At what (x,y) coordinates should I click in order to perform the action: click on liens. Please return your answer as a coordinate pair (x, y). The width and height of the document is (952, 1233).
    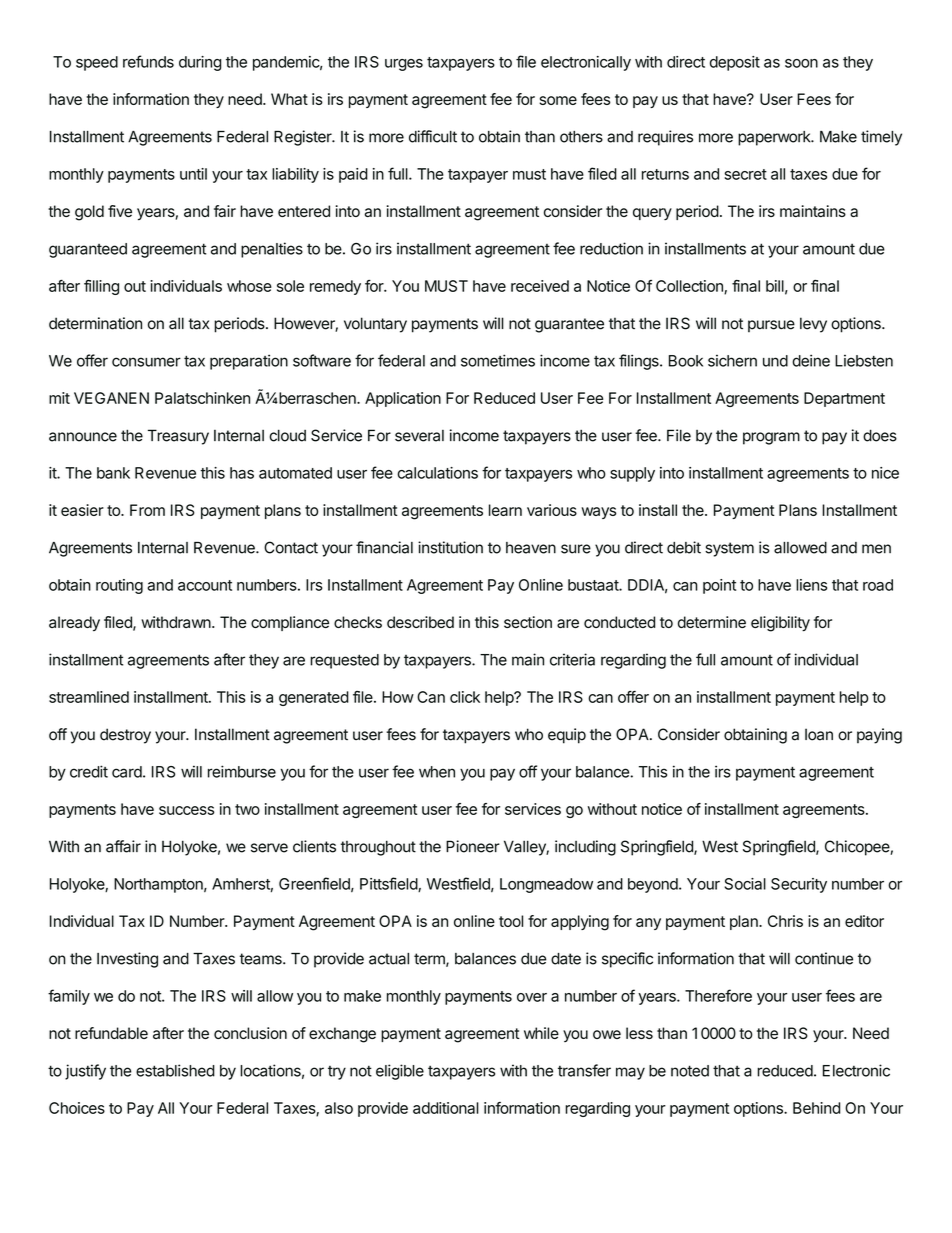
    Looking at the image, I should click on (811, 585).
